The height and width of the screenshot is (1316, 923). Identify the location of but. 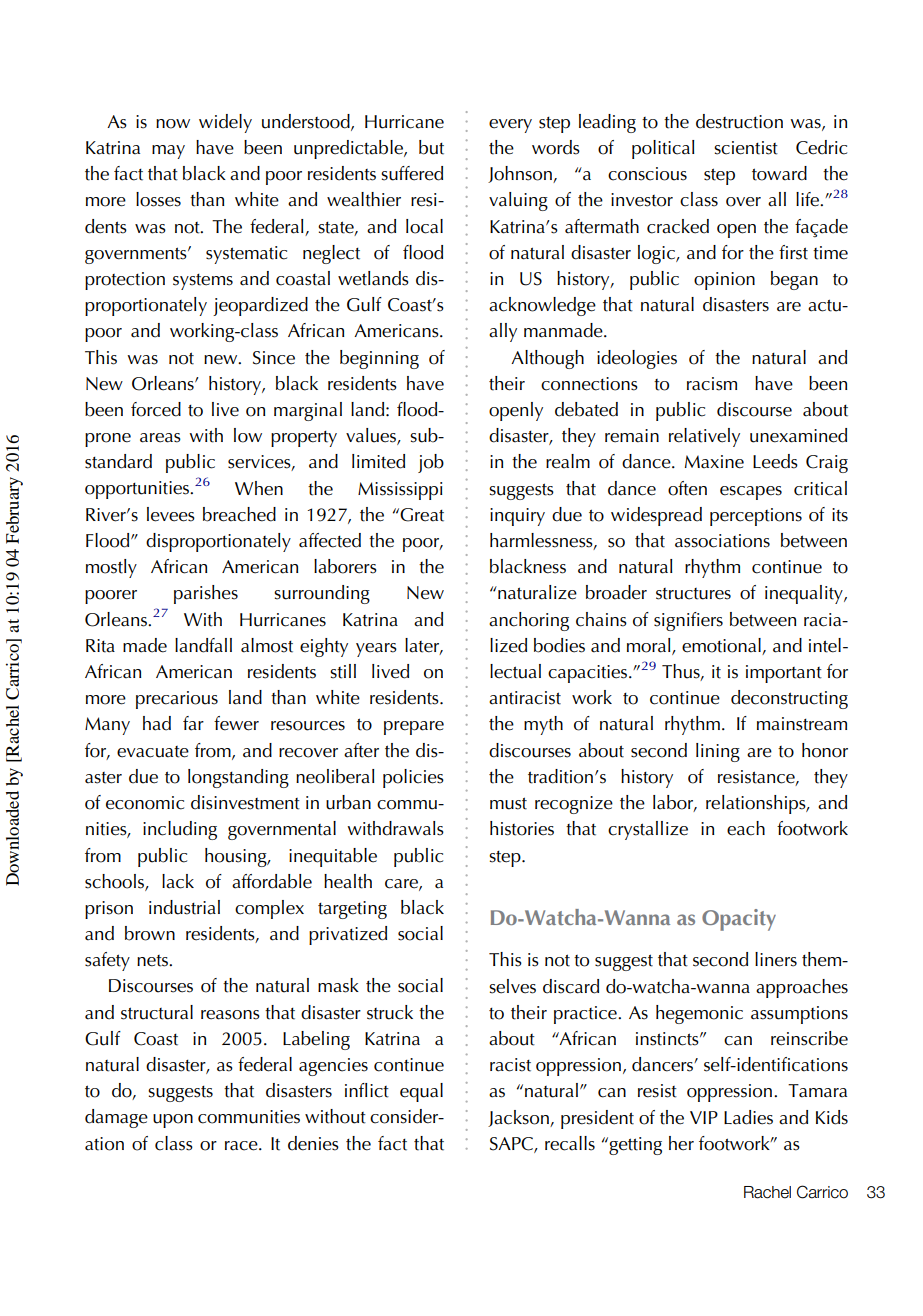
(431, 147).
